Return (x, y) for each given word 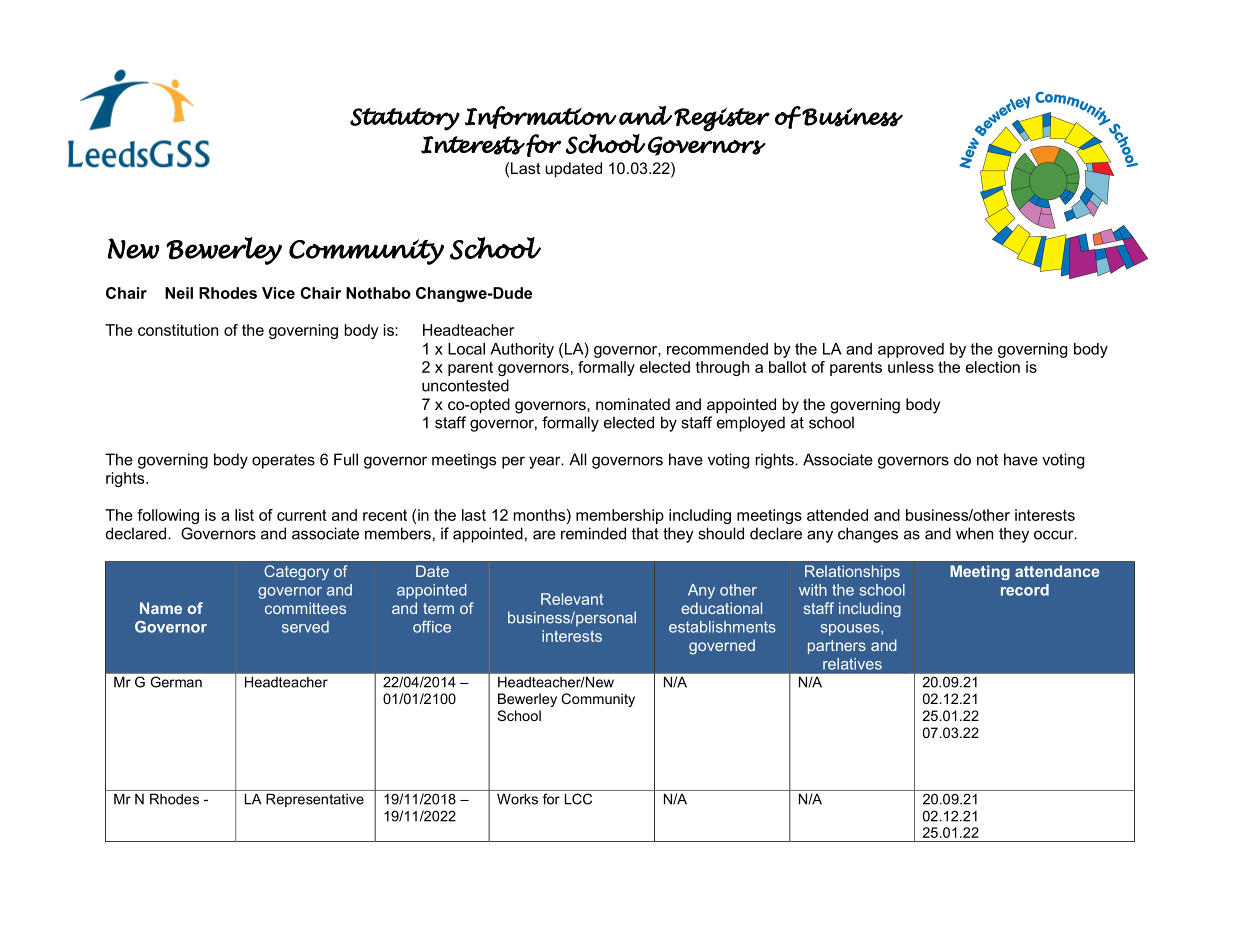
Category (296, 572)
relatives (852, 664)
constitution (178, 330)
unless (911, 367)
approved (911, 350)
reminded (593, 533)
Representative (315, 800)
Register (722, 119)
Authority (522, 350)
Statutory (405, 119)
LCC (578, 799)
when (974, 533)
